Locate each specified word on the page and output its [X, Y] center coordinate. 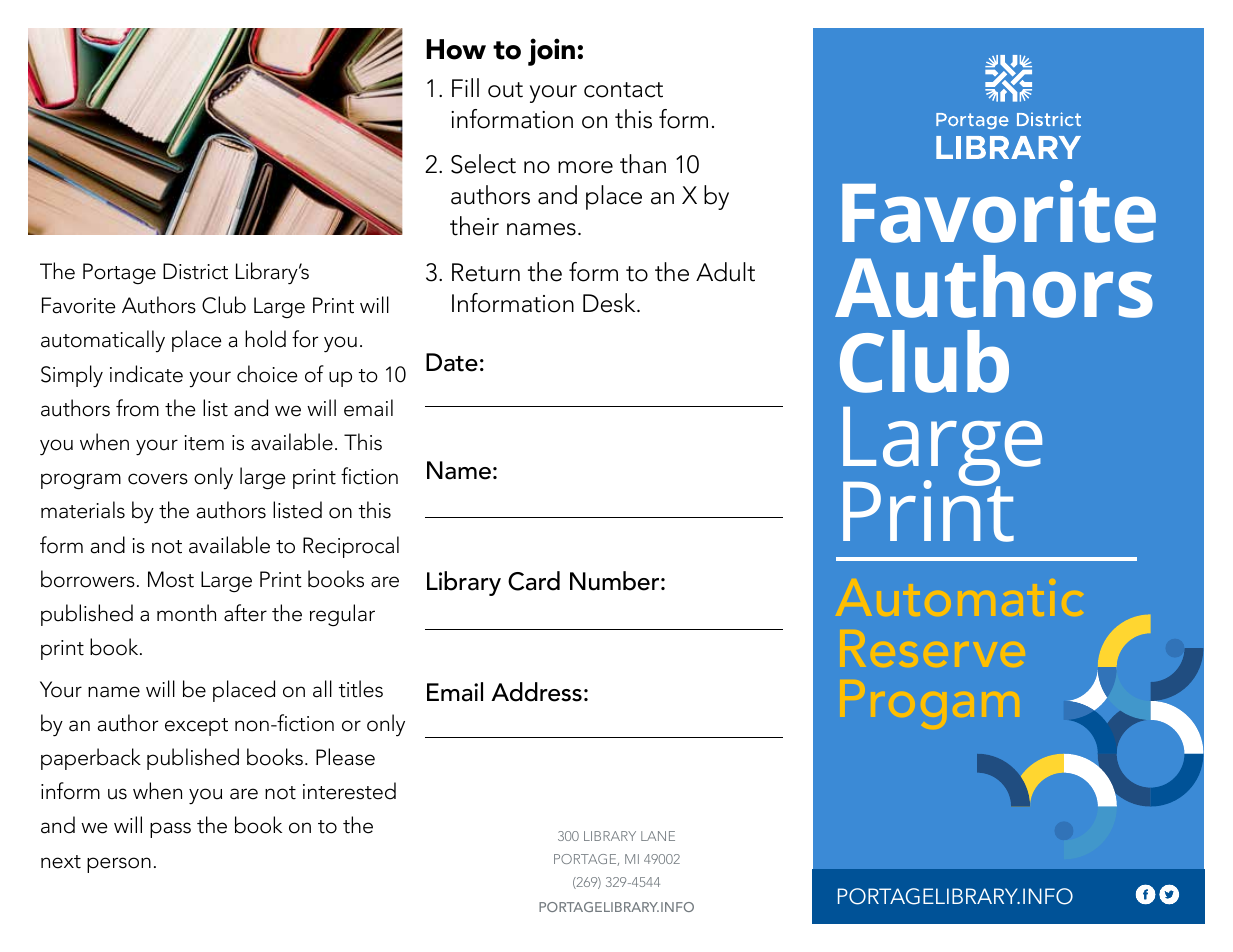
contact [623, 90]
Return [486, 272]
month [186, 613]
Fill [465, 87]
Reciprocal [351, 547]
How [456, 49]
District [195, 271]
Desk [610, 303]
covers [158, 479]
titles [361, 689]
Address [536, 692]
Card [534, 581]
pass [170, 830]
